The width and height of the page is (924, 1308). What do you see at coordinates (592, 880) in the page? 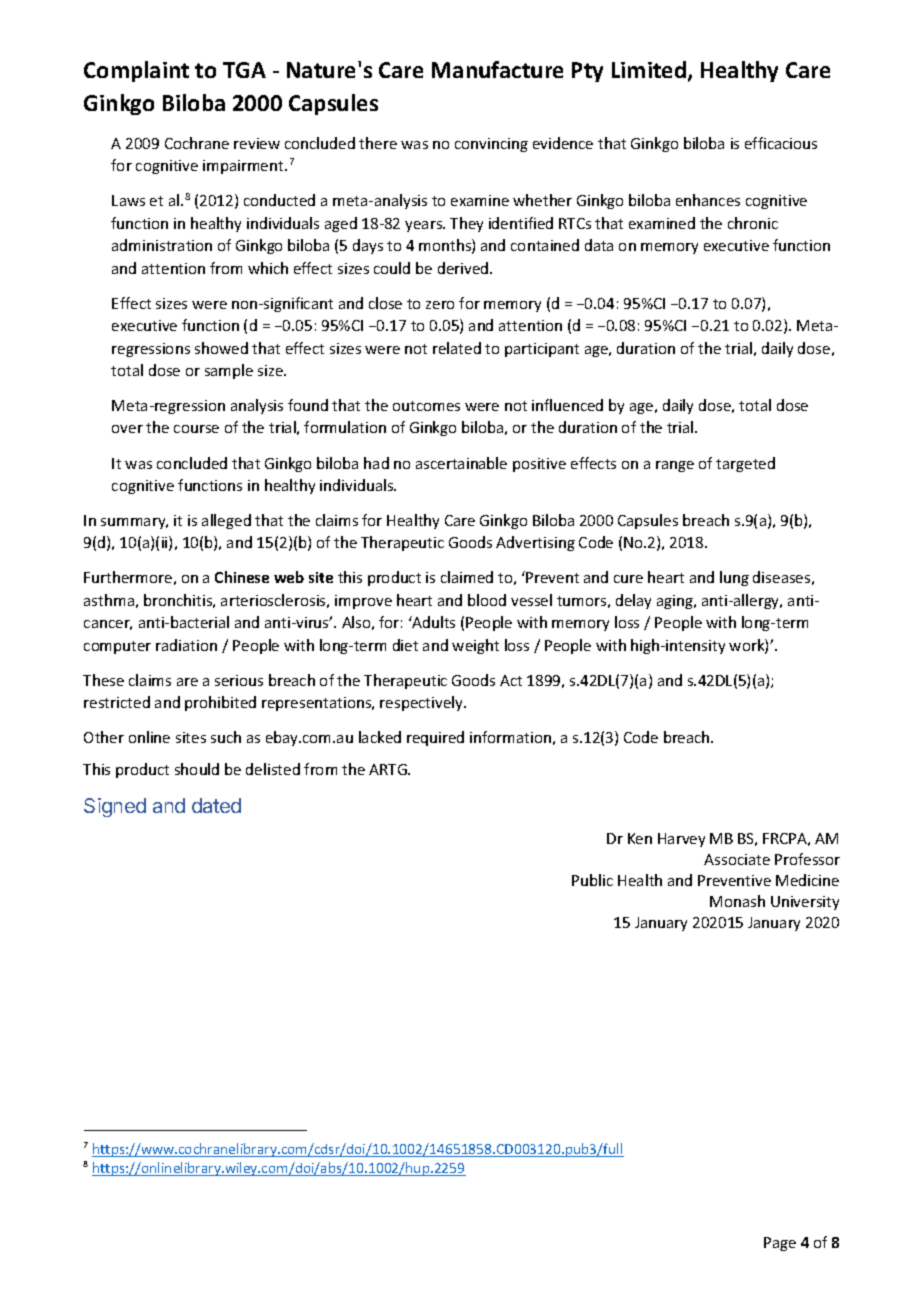
I see `Public` at bounding box center [592, 880].
